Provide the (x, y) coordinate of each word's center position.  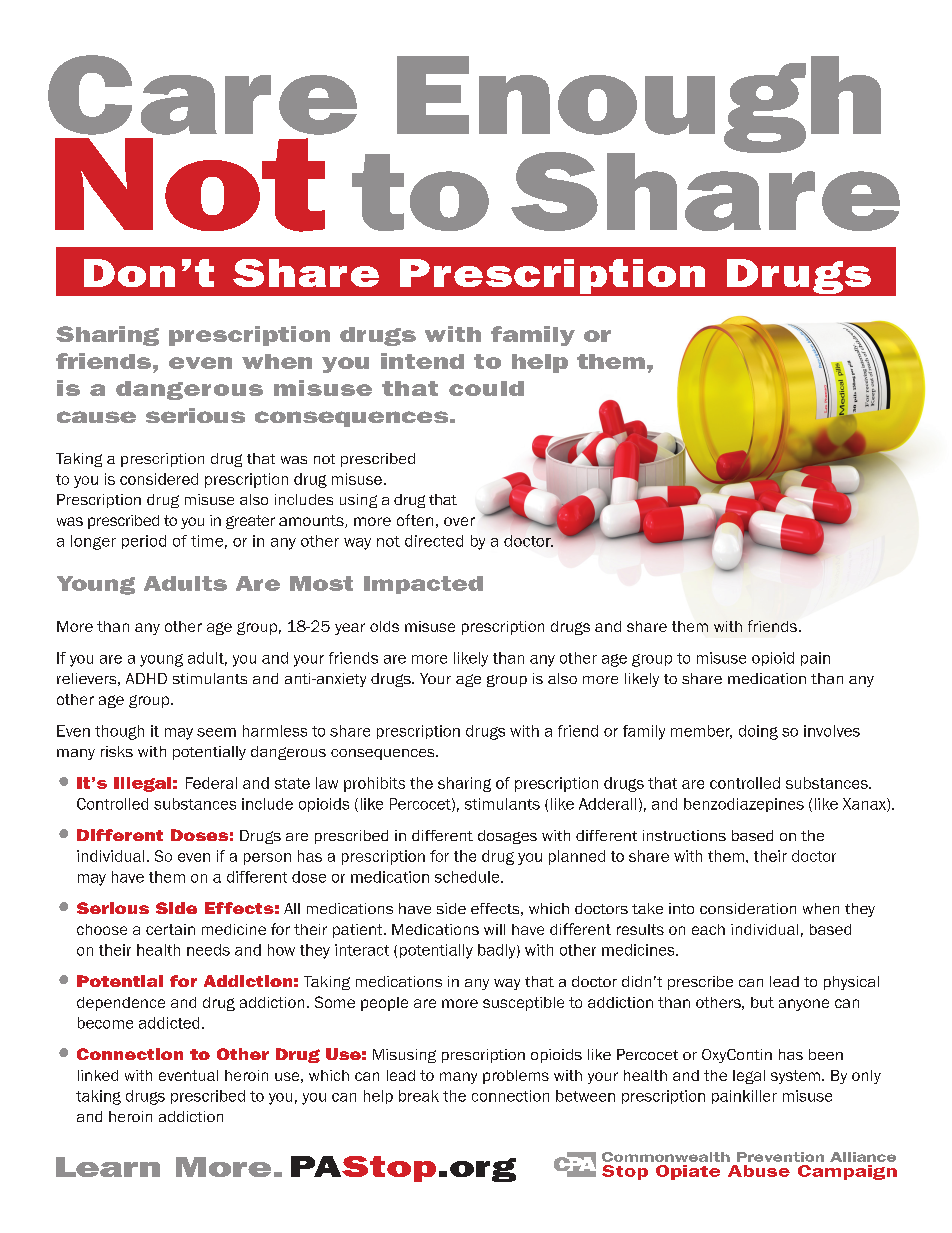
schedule (468, 877)
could (486, 388)
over (459, 521)
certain (170, 929)
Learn (108, 1167)
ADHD (146, 678)
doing (758, 732)
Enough (639, 106)
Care (202, 95)
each (708, 929)
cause (96, 417)
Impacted (423, 585)
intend (422, 361)
